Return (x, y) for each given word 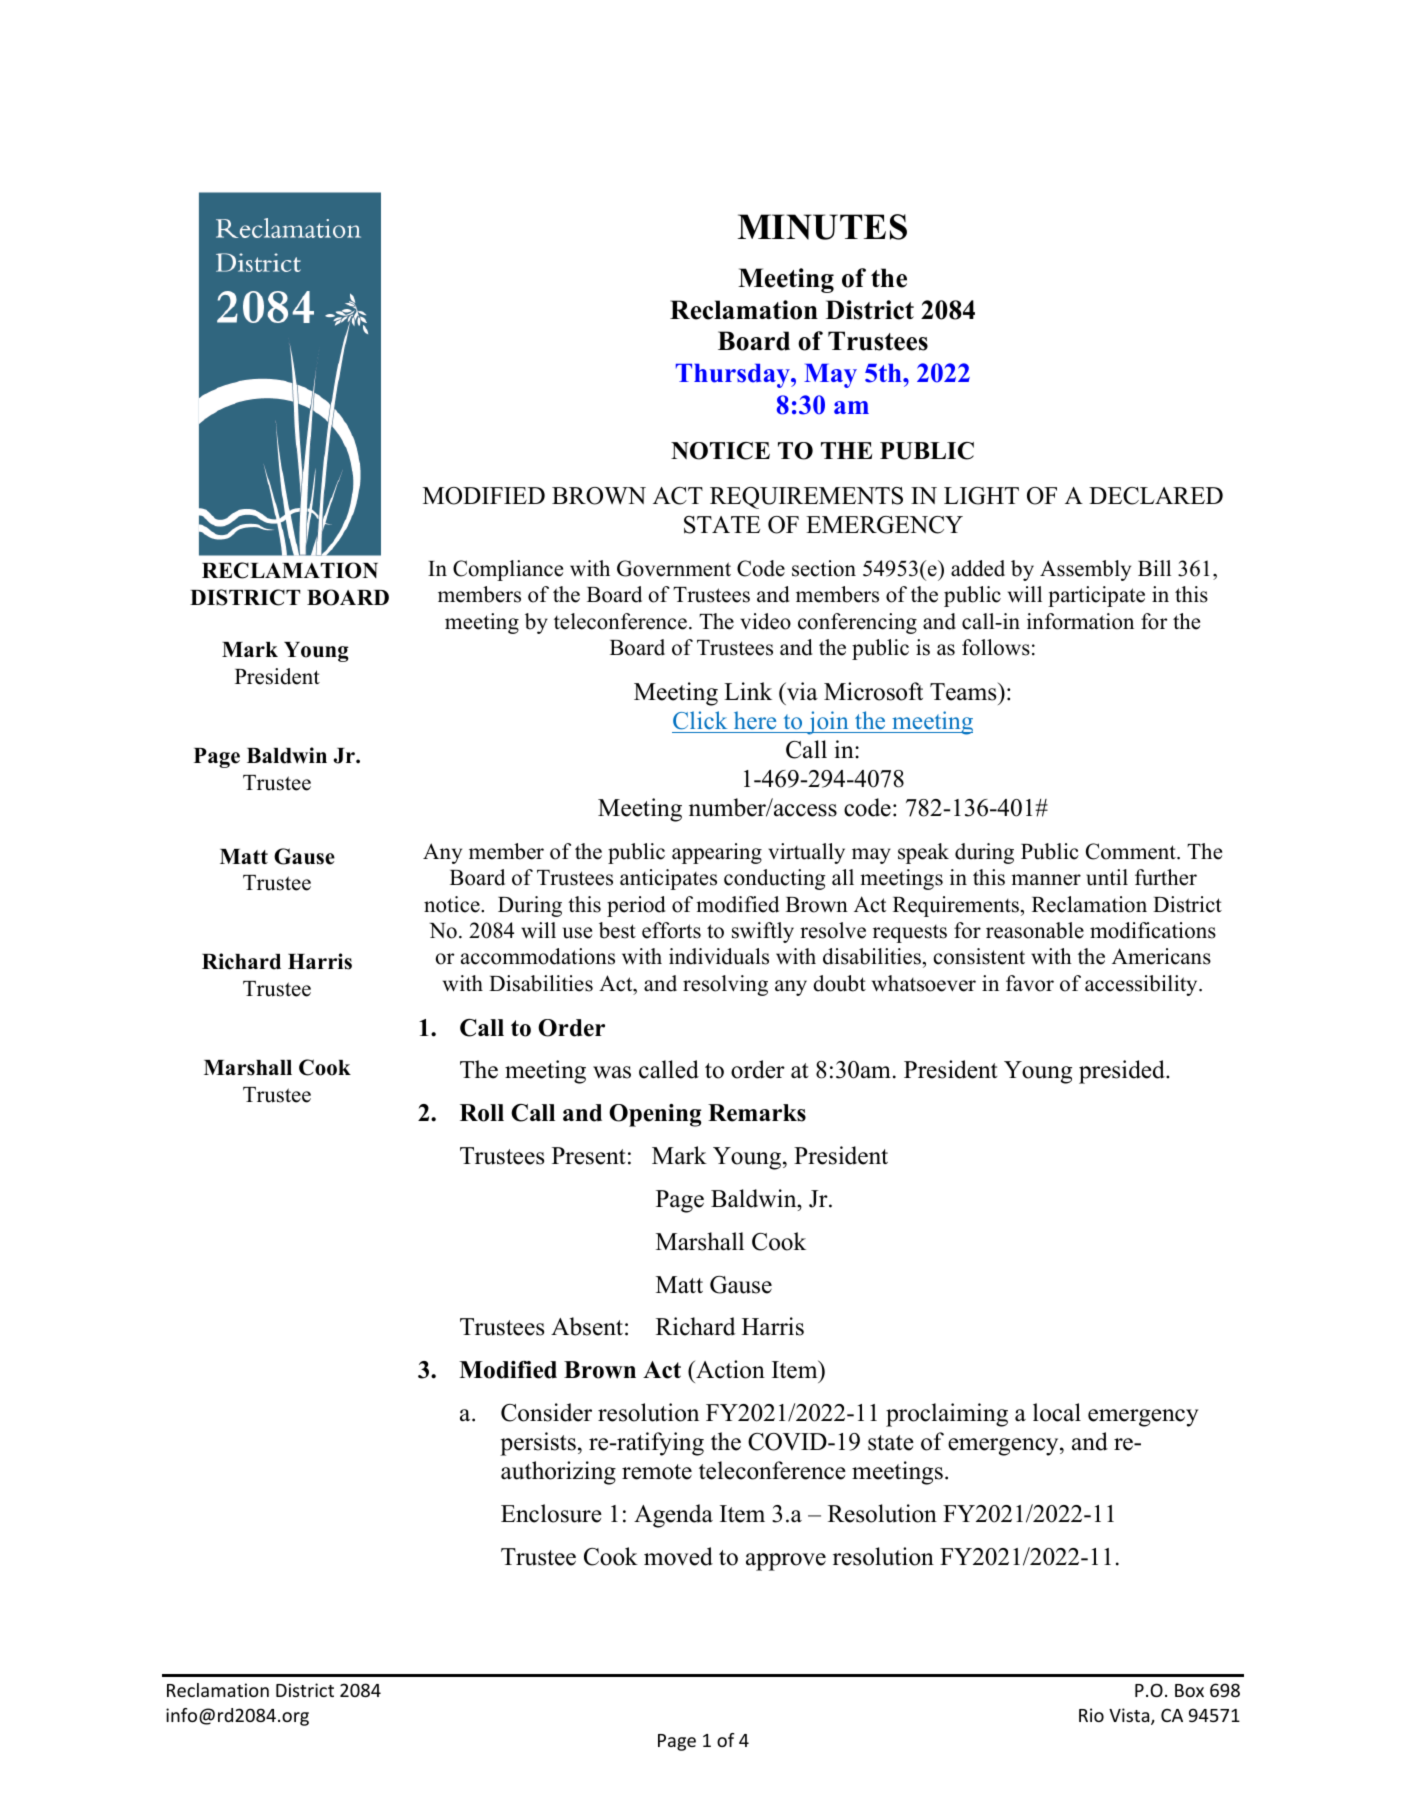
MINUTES (822, 227)
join (828, 723)
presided (1123, 1072)
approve (786, 1562)
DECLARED (1156, 496)
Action (729, 1369)
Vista (1130, 1716)
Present (589, 1156)
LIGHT (981, 496)
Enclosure (551, 1513)
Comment (1132, 851)
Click (700, 720)
